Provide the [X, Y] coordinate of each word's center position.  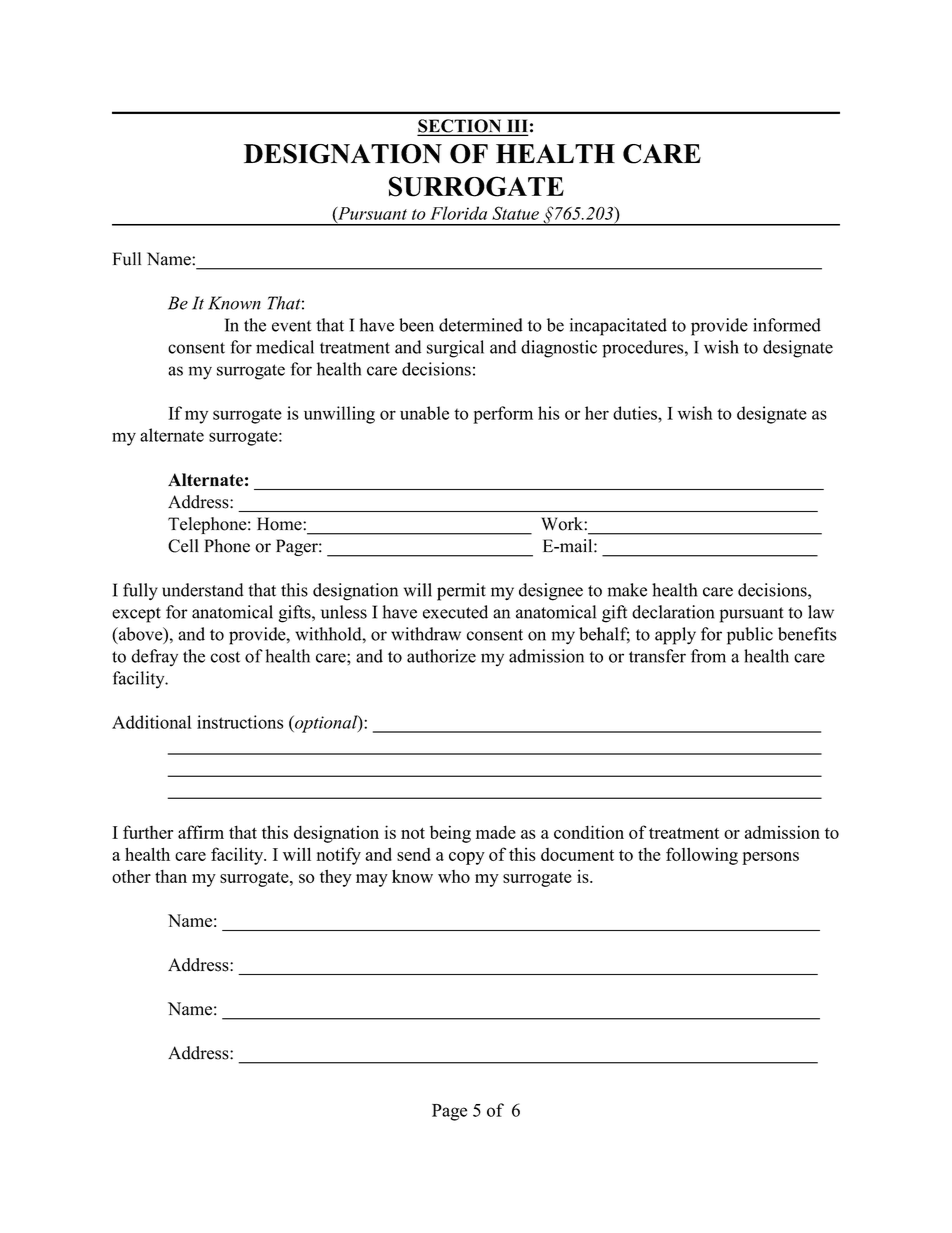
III [516, 127]
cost [225, 657]
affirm [201, 832]
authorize [441, 656]
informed [787, 325]
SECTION [461, 127]
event [291, 326]
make [627, 590]
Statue [515, 213]
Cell [183, 546]
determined [481, 325]
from [708, 656]
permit [461, 592]
